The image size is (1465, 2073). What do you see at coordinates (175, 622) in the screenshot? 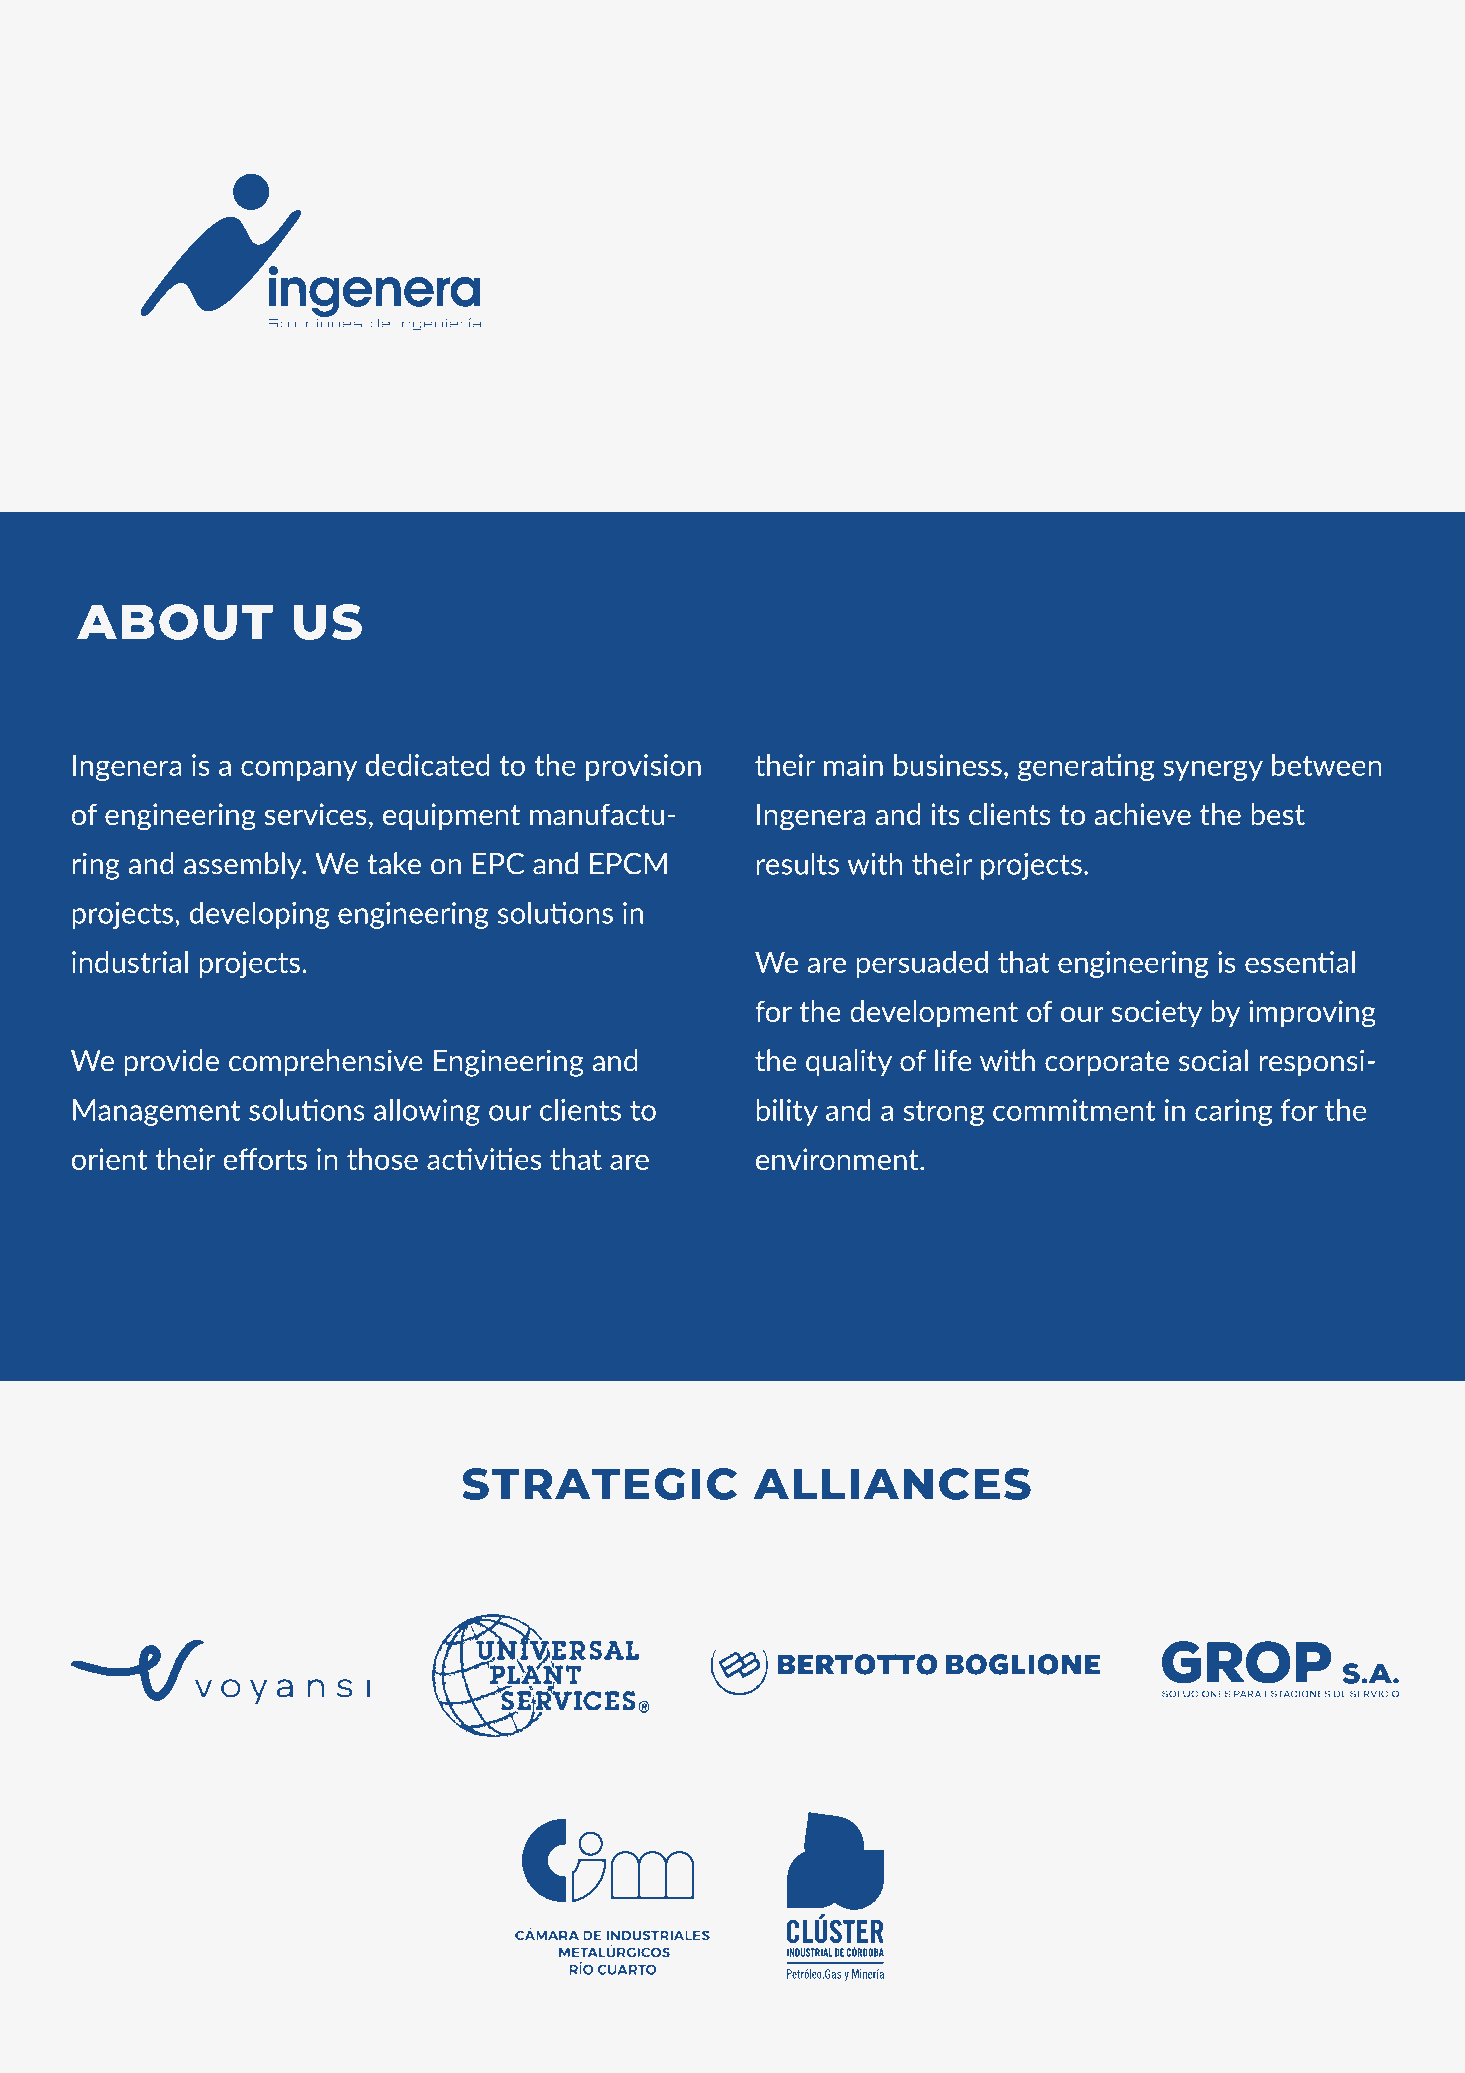
I see `ABOUT` at bounding box center [175, 622].
